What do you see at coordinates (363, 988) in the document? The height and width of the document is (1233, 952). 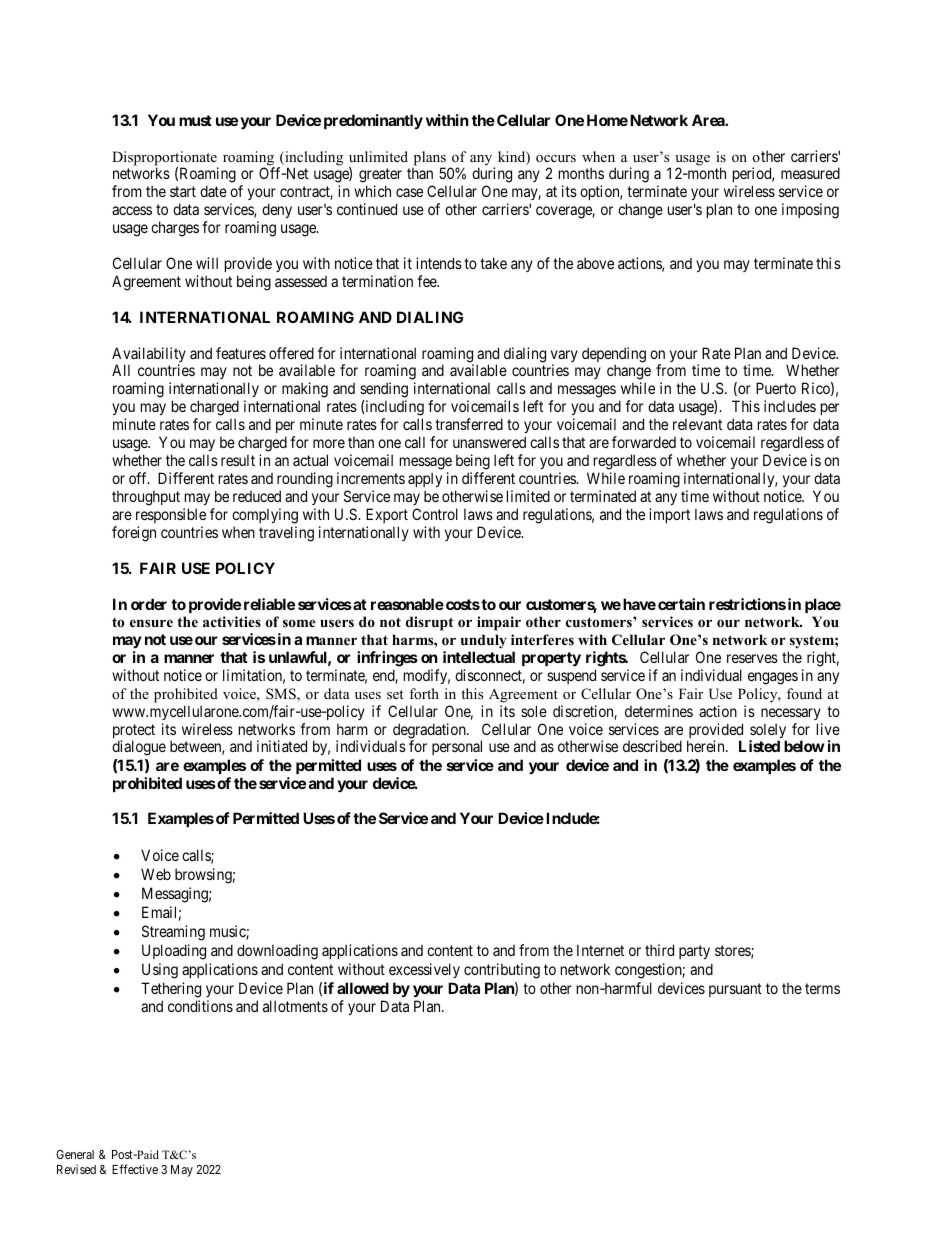 I see `allowed` at bounding box center [363, 988].
